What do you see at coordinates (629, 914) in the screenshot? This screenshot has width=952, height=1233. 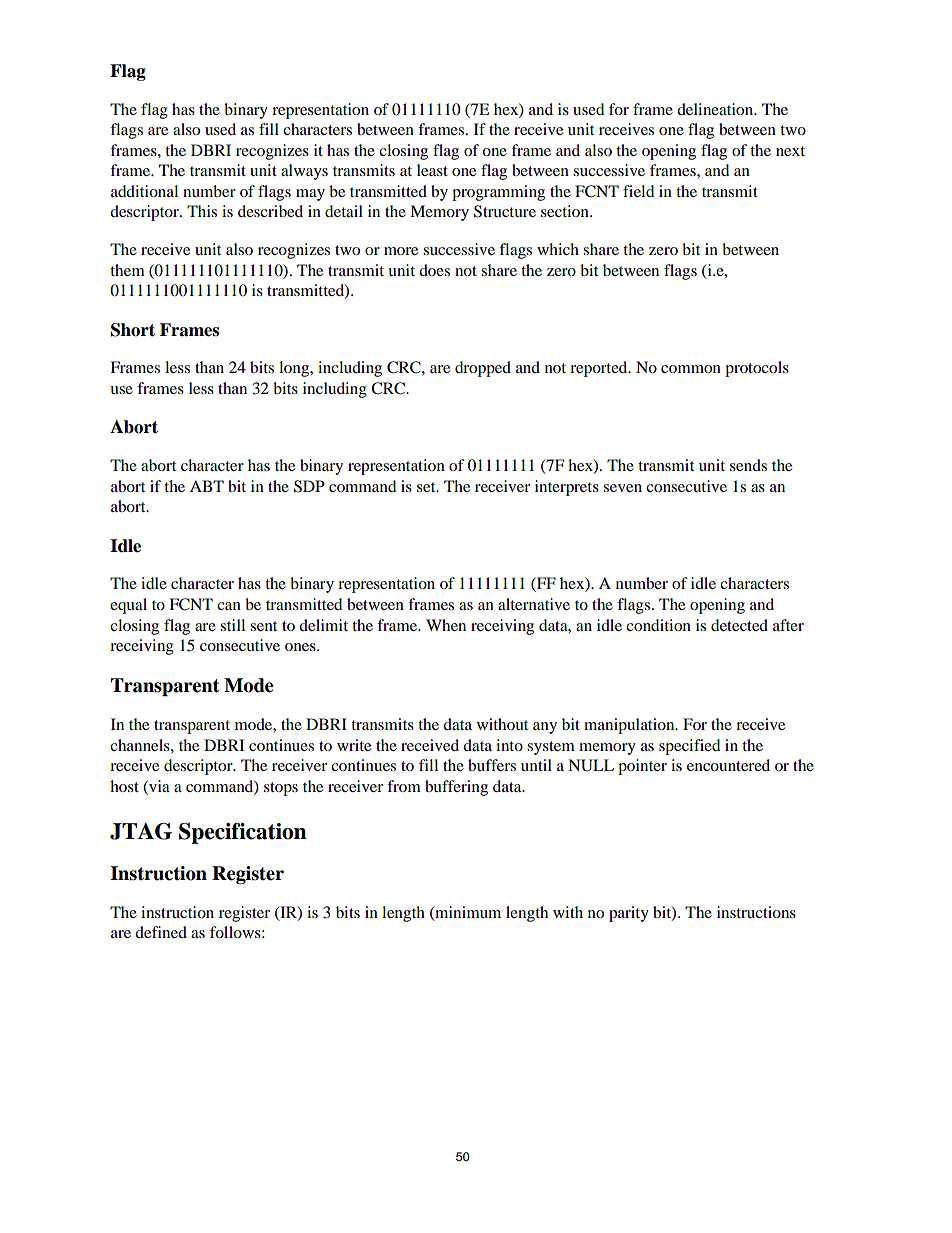 I see `parity` at bounding box center [629, 914].
